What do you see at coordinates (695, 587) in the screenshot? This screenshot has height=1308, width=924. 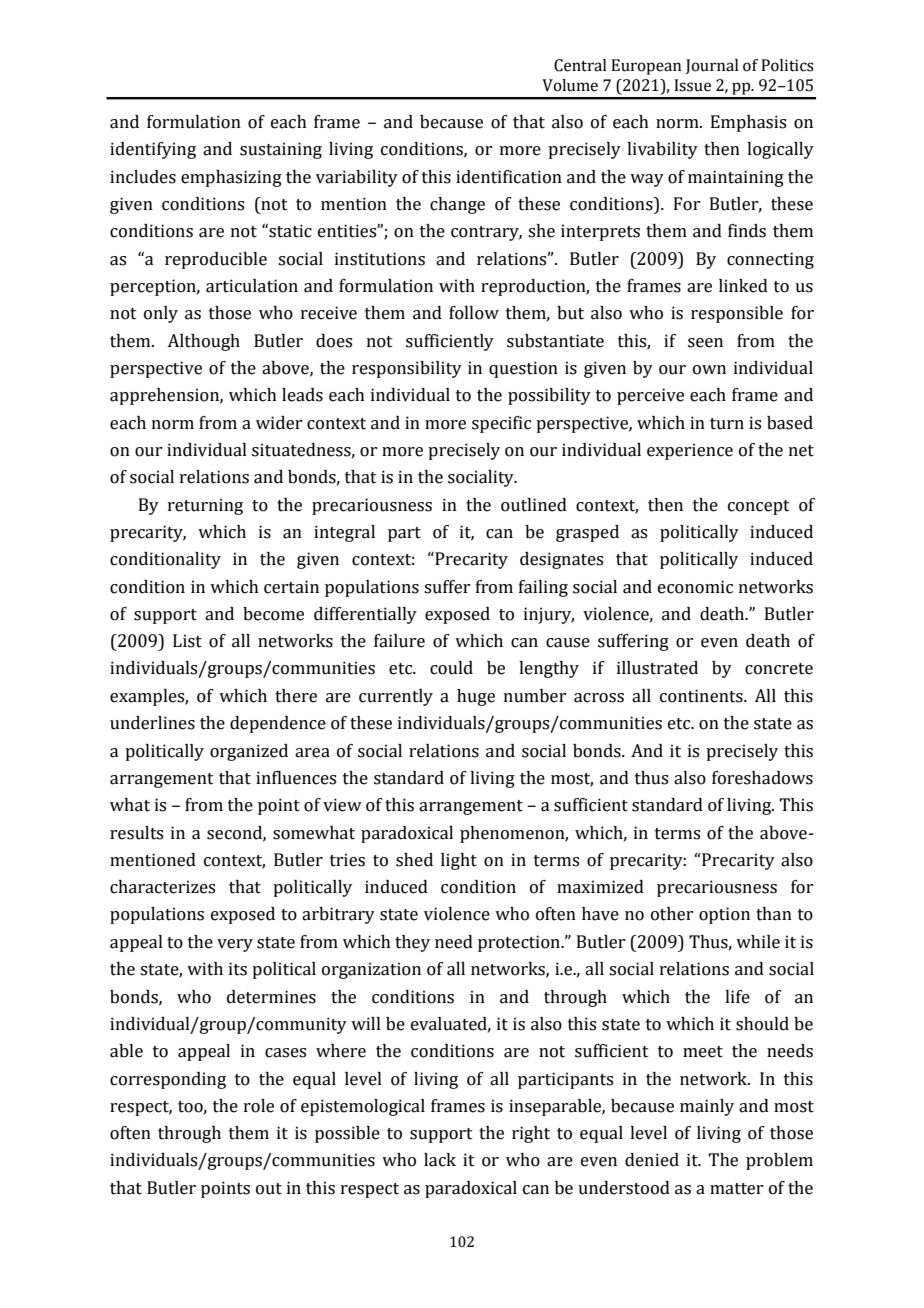 I see `economic` at bounding box center [695, 587].
